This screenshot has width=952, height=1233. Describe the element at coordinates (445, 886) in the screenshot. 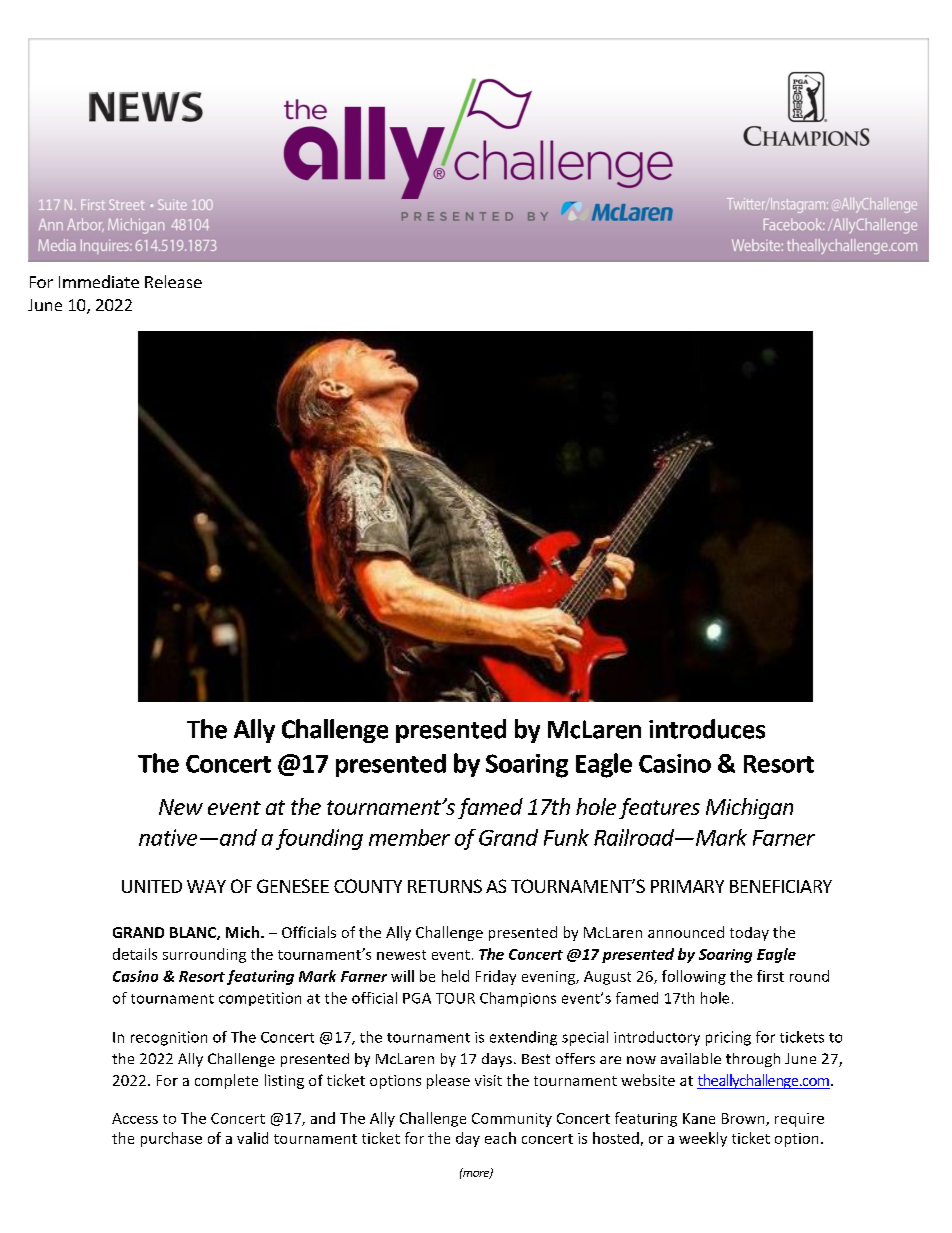

I see `RETURNS` at that location.
